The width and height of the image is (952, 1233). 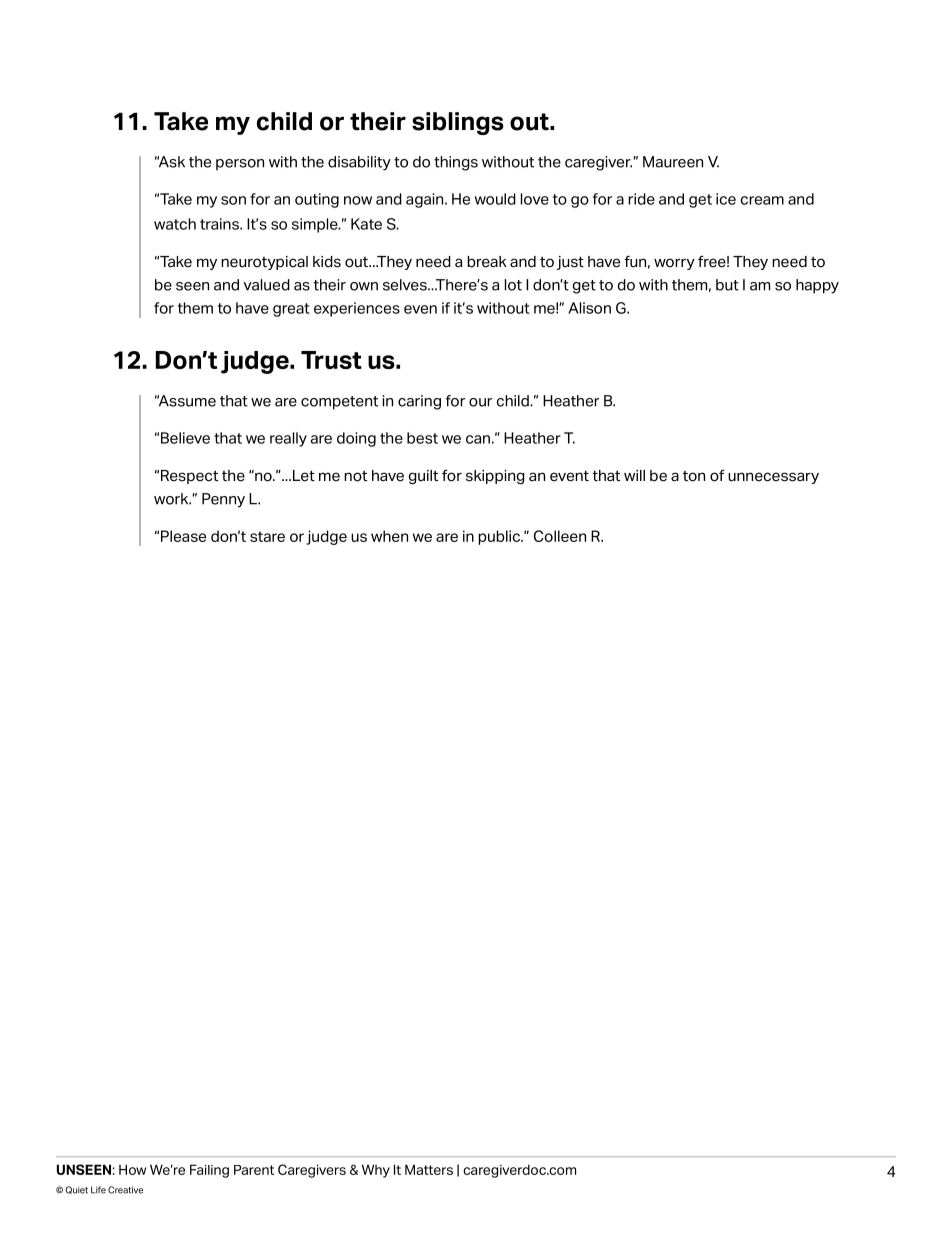 What do you see at coordinates (267, 536) in the image?
I see `stare` at bounding box center [267, 536].
